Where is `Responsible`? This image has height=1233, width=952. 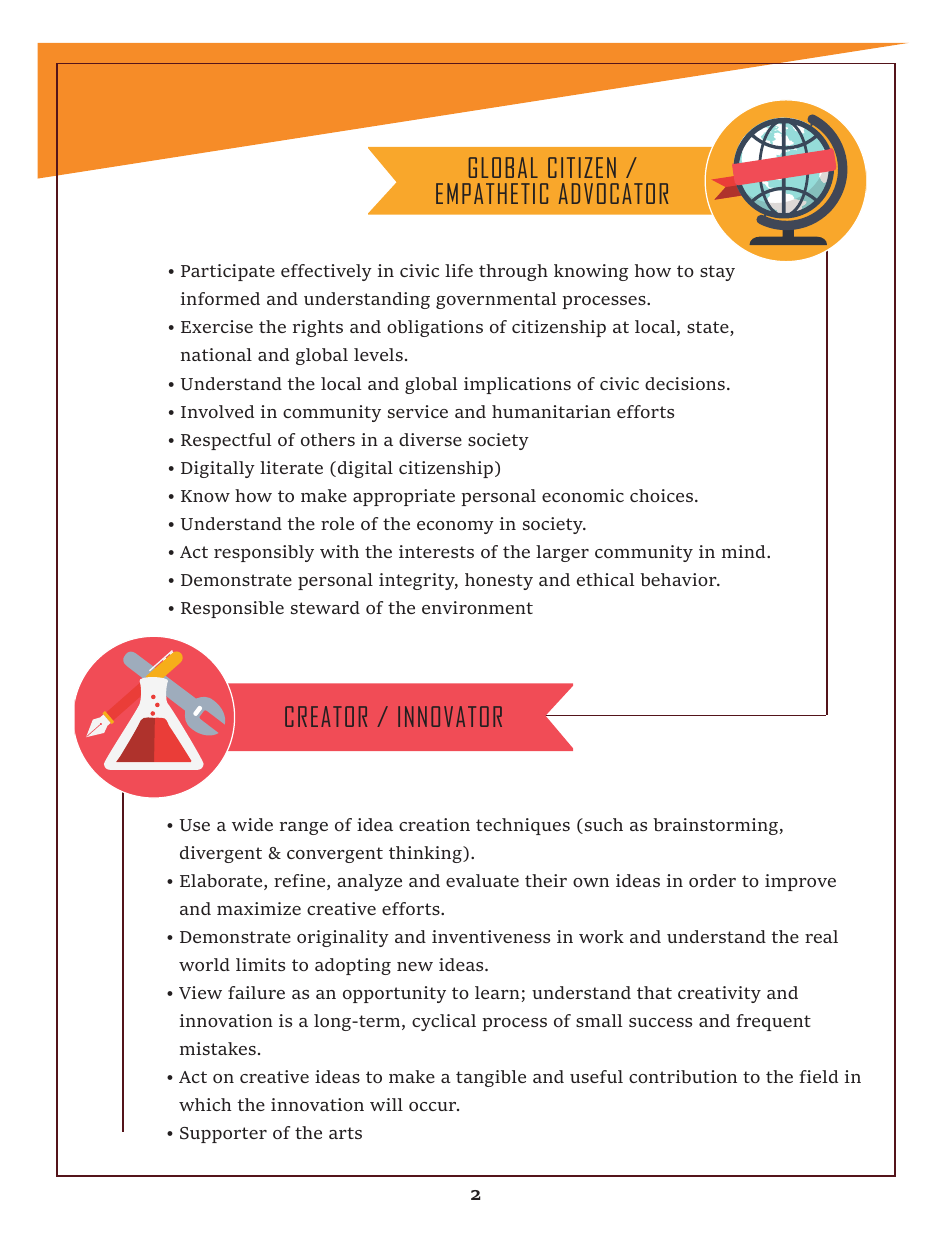 Responsible is located at coordinates (232, 609).
